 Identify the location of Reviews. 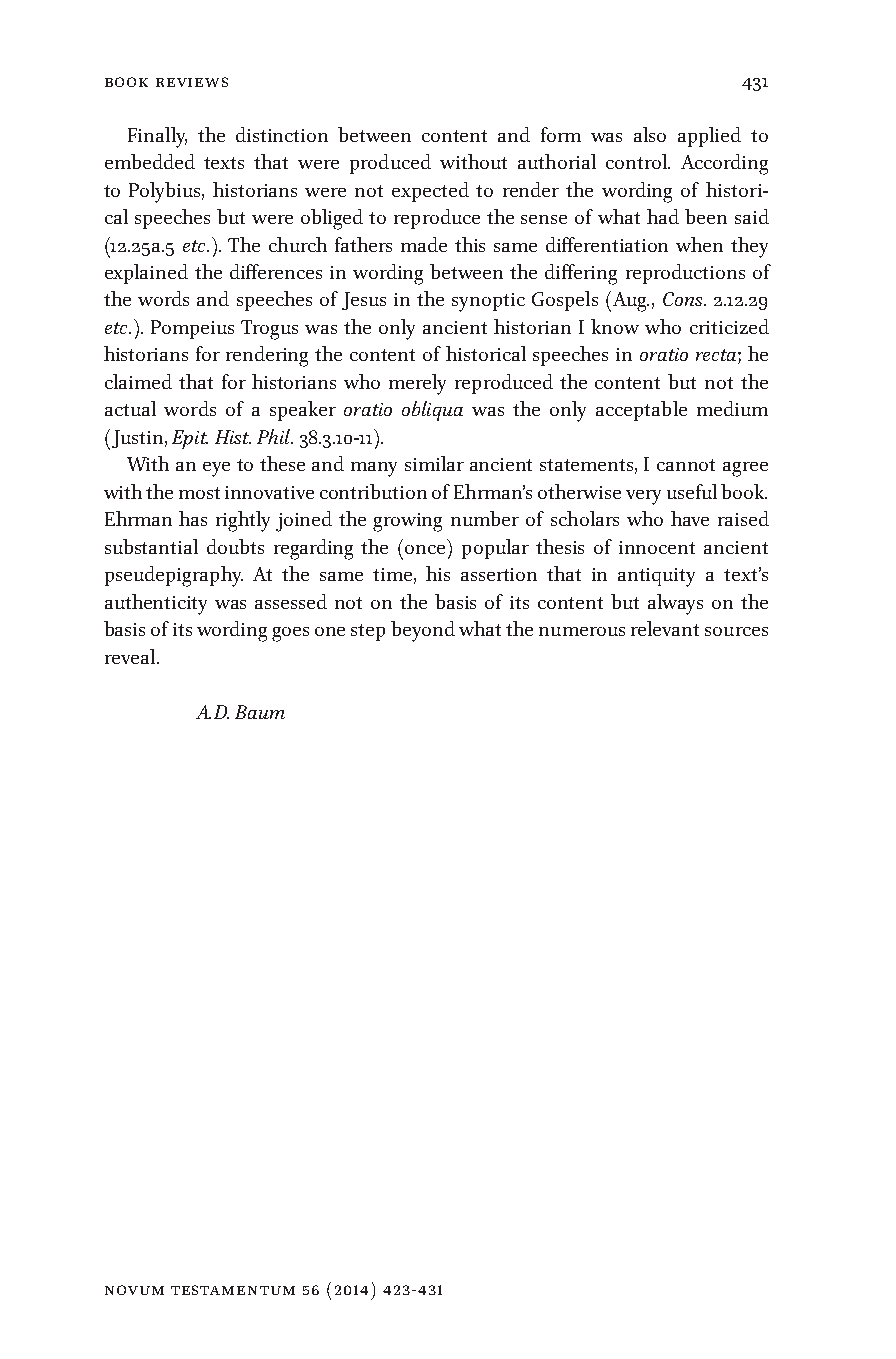
(192, 82).
